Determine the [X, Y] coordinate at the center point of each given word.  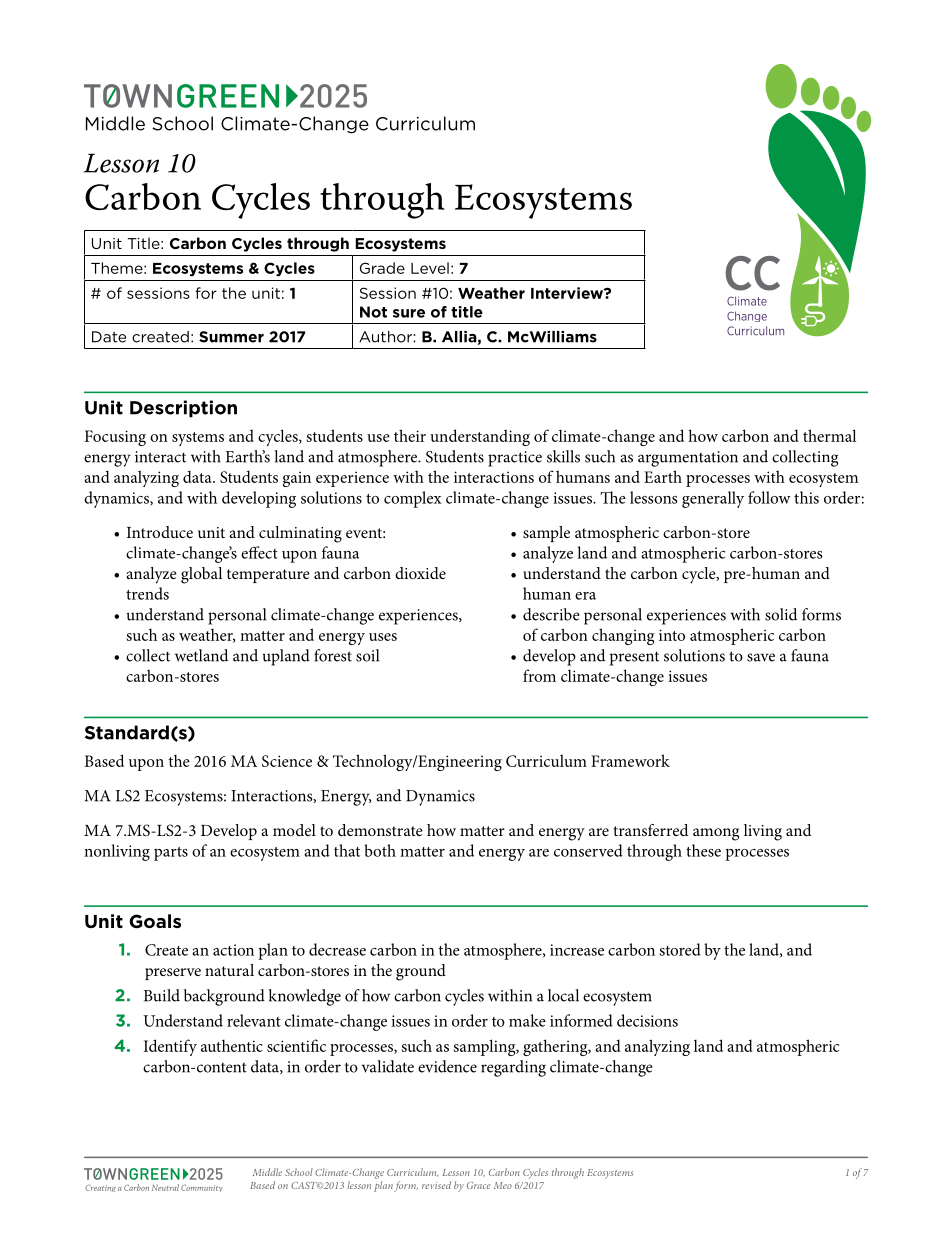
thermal [829, 435]
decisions [647, 1020]
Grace [478, 1185]
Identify [170, 1047]
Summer [231, 337]
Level [430, 268]
